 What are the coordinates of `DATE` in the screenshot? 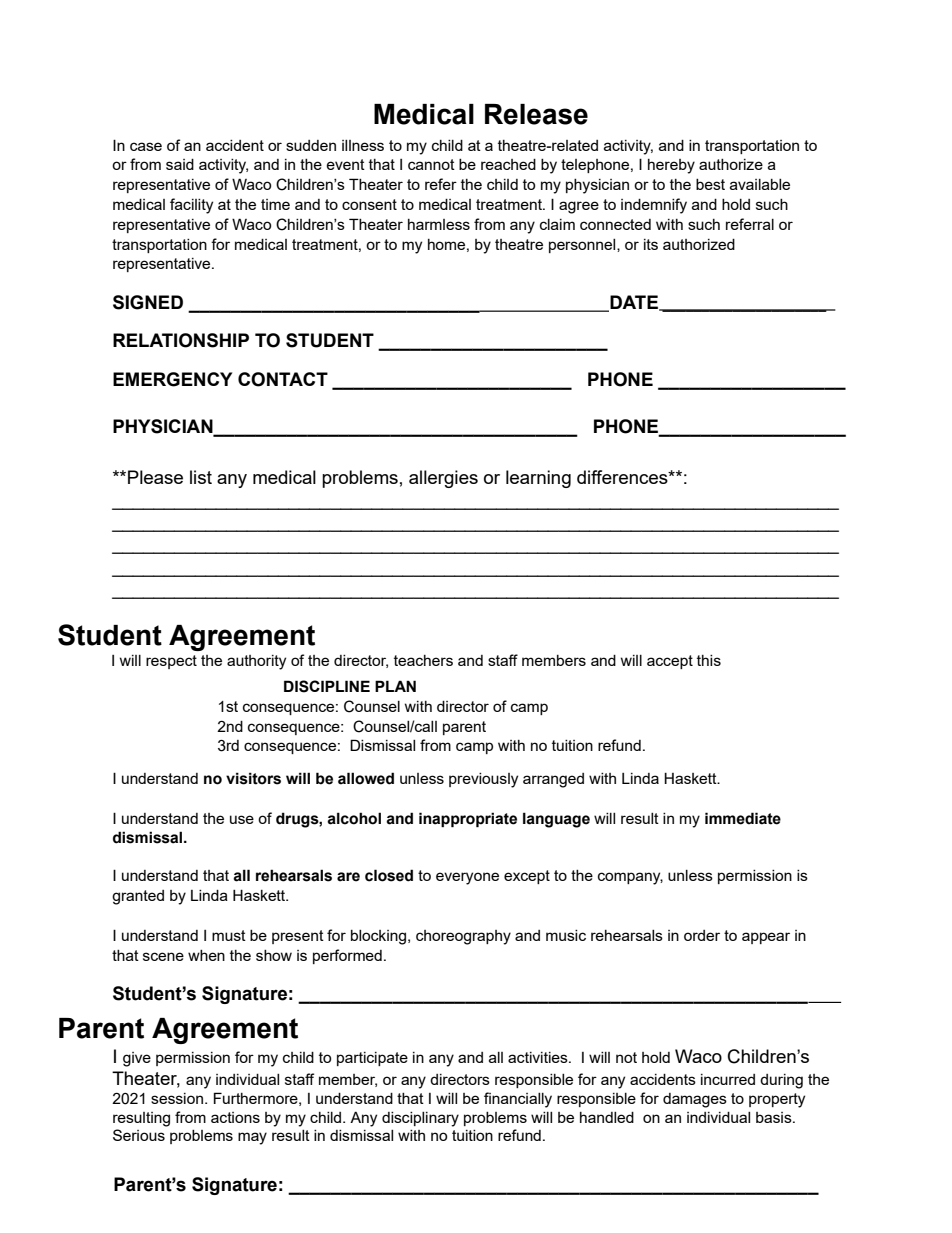 It's located at (634, 303).
